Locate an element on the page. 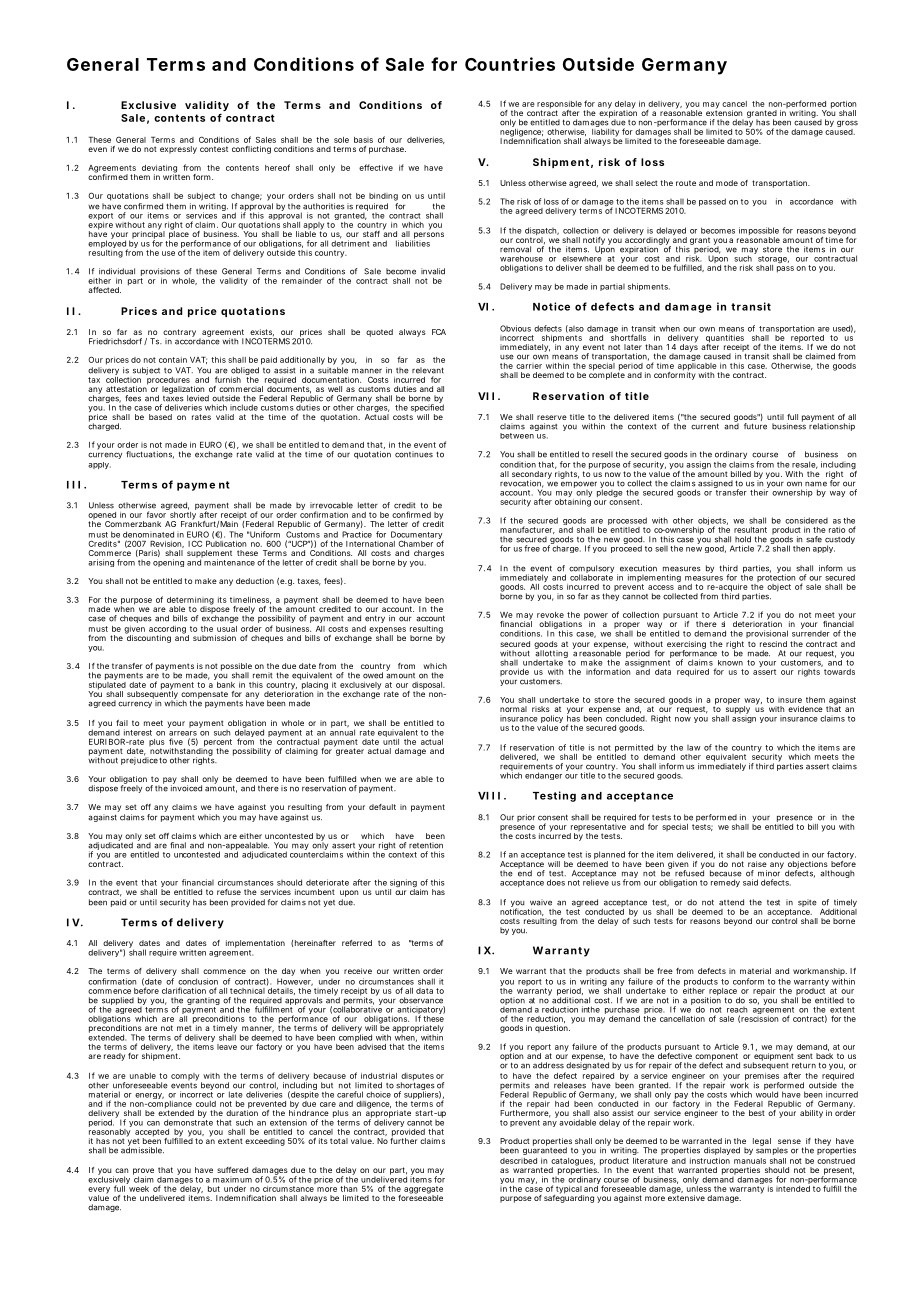 The image size is (924, 1307). described is located at coordinates (518, 1161).
